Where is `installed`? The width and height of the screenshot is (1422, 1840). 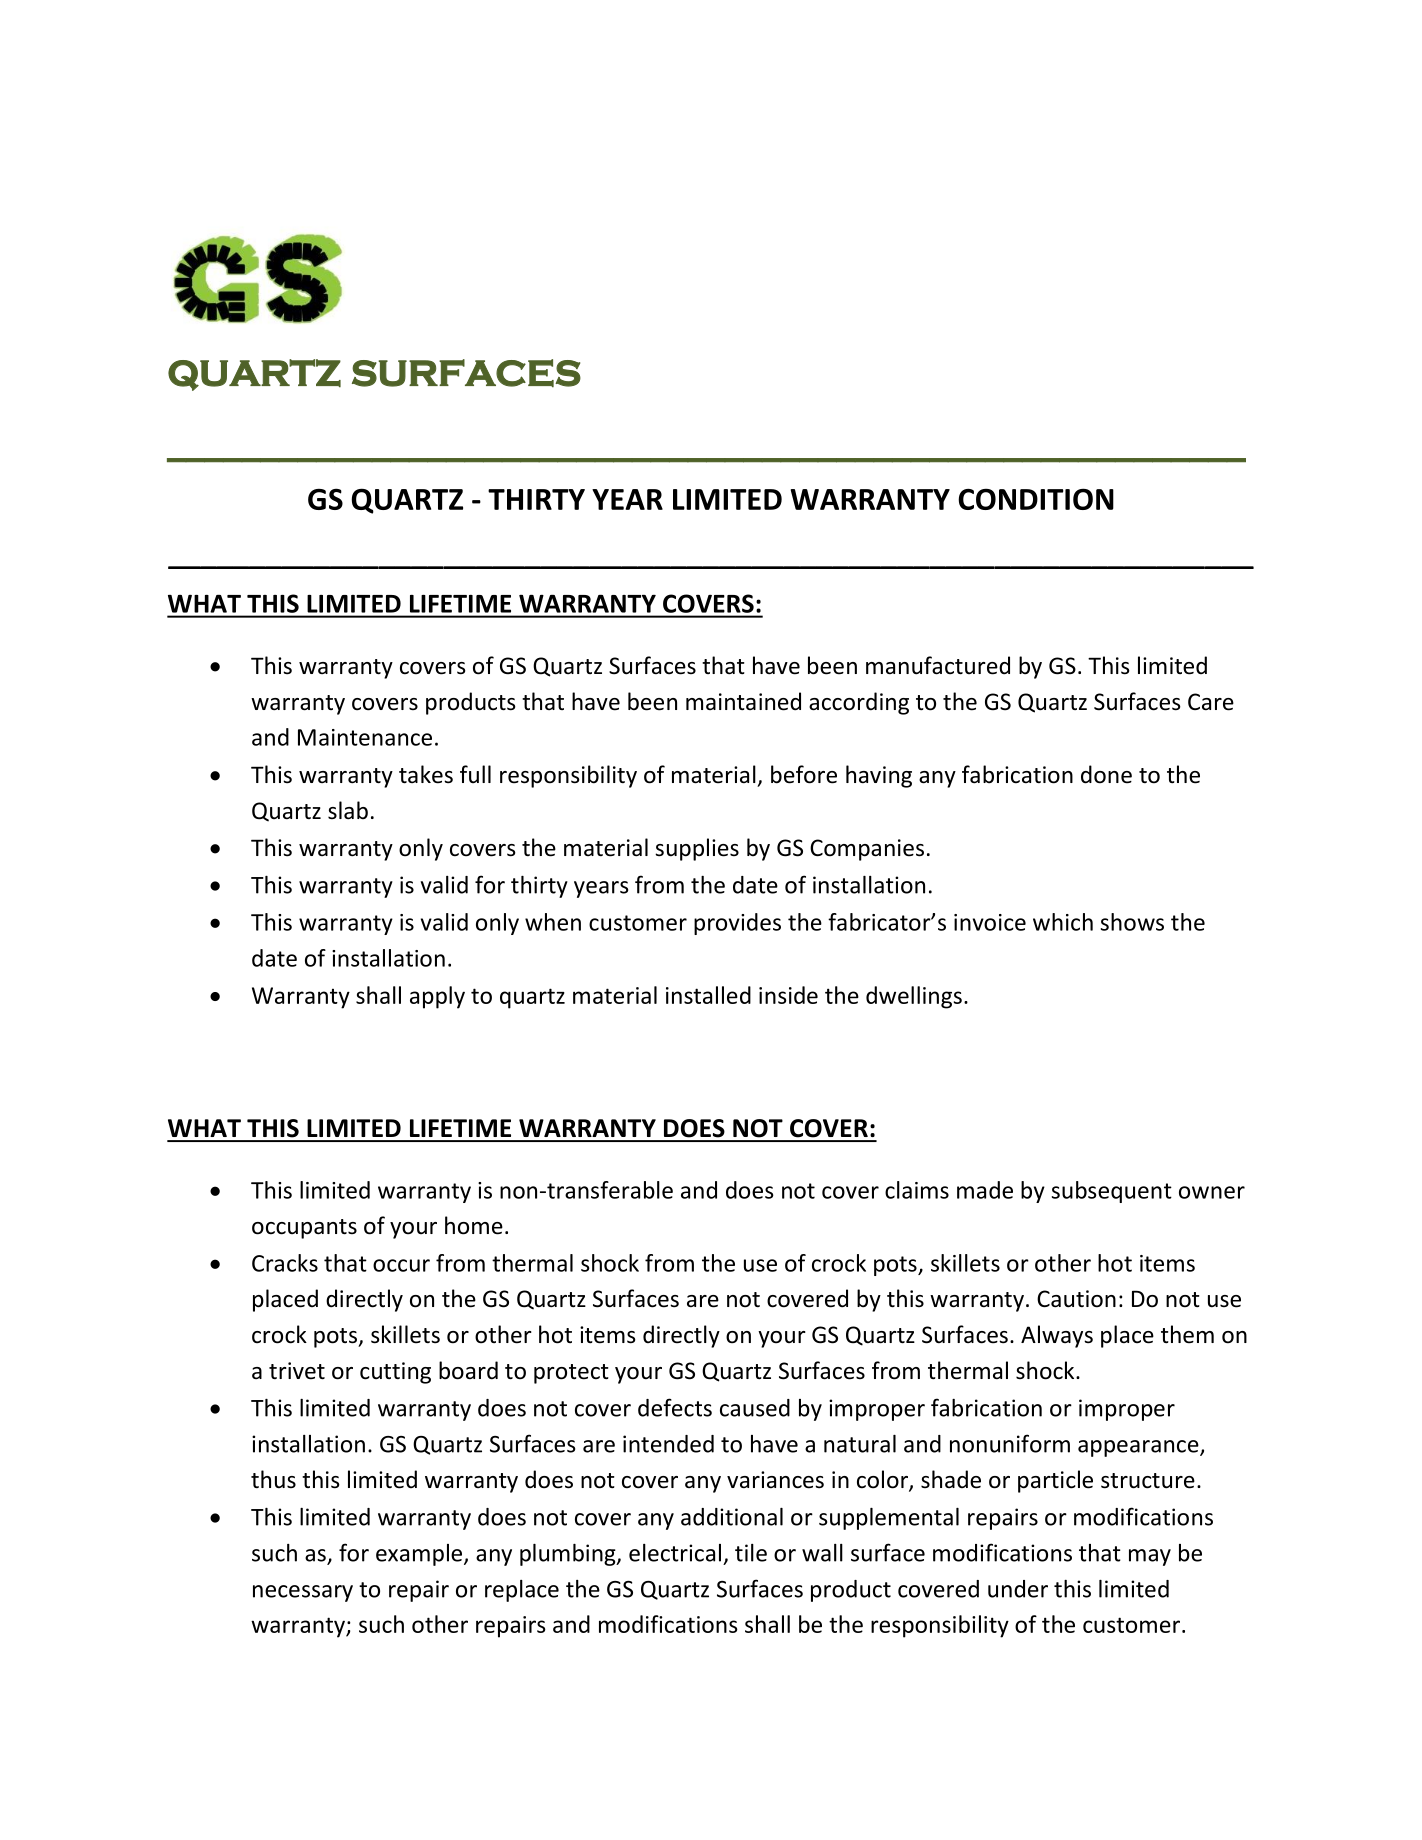
installed is located at coordinates (708, 995).
